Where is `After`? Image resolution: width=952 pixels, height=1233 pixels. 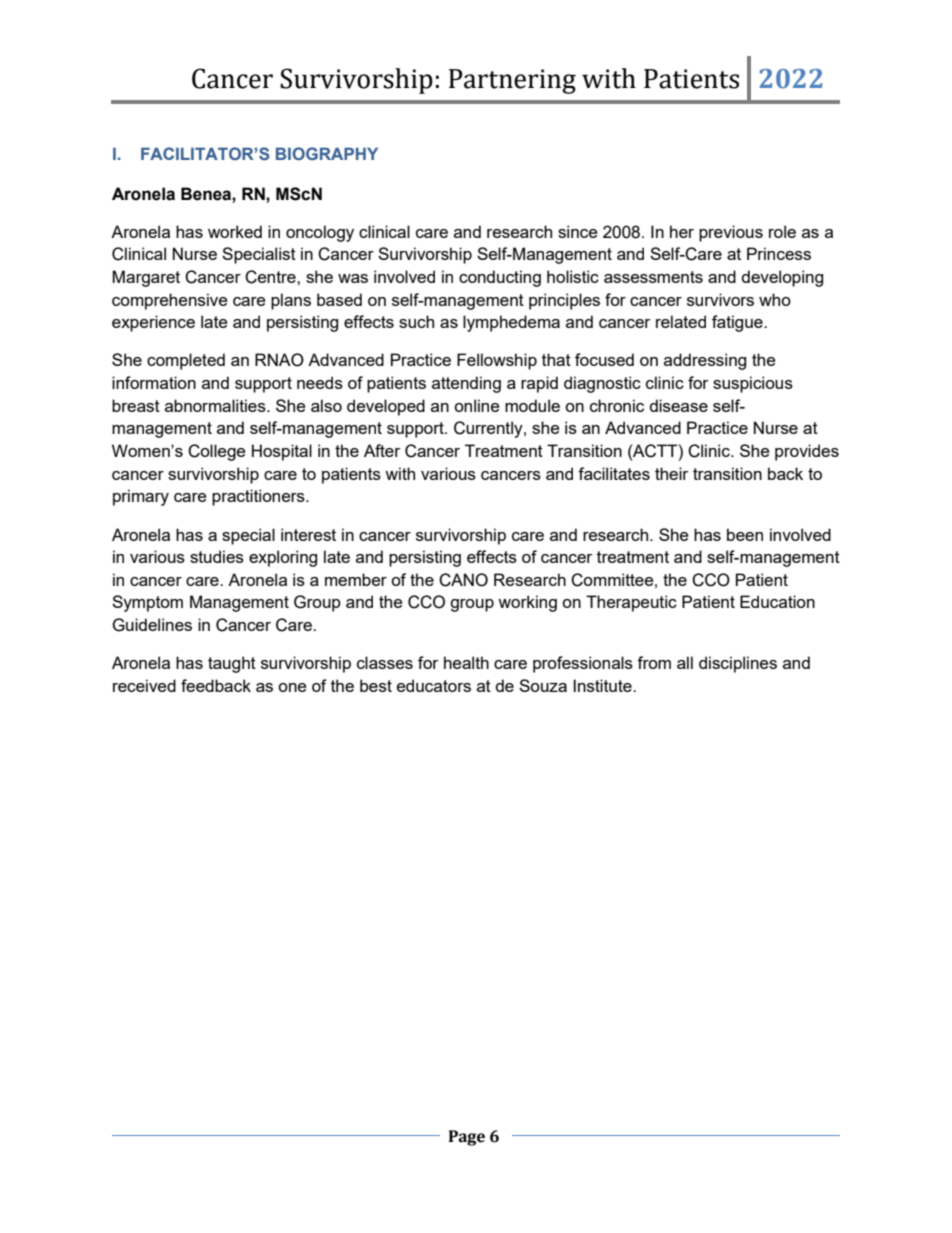 After is located at coordinates (382, 450).
